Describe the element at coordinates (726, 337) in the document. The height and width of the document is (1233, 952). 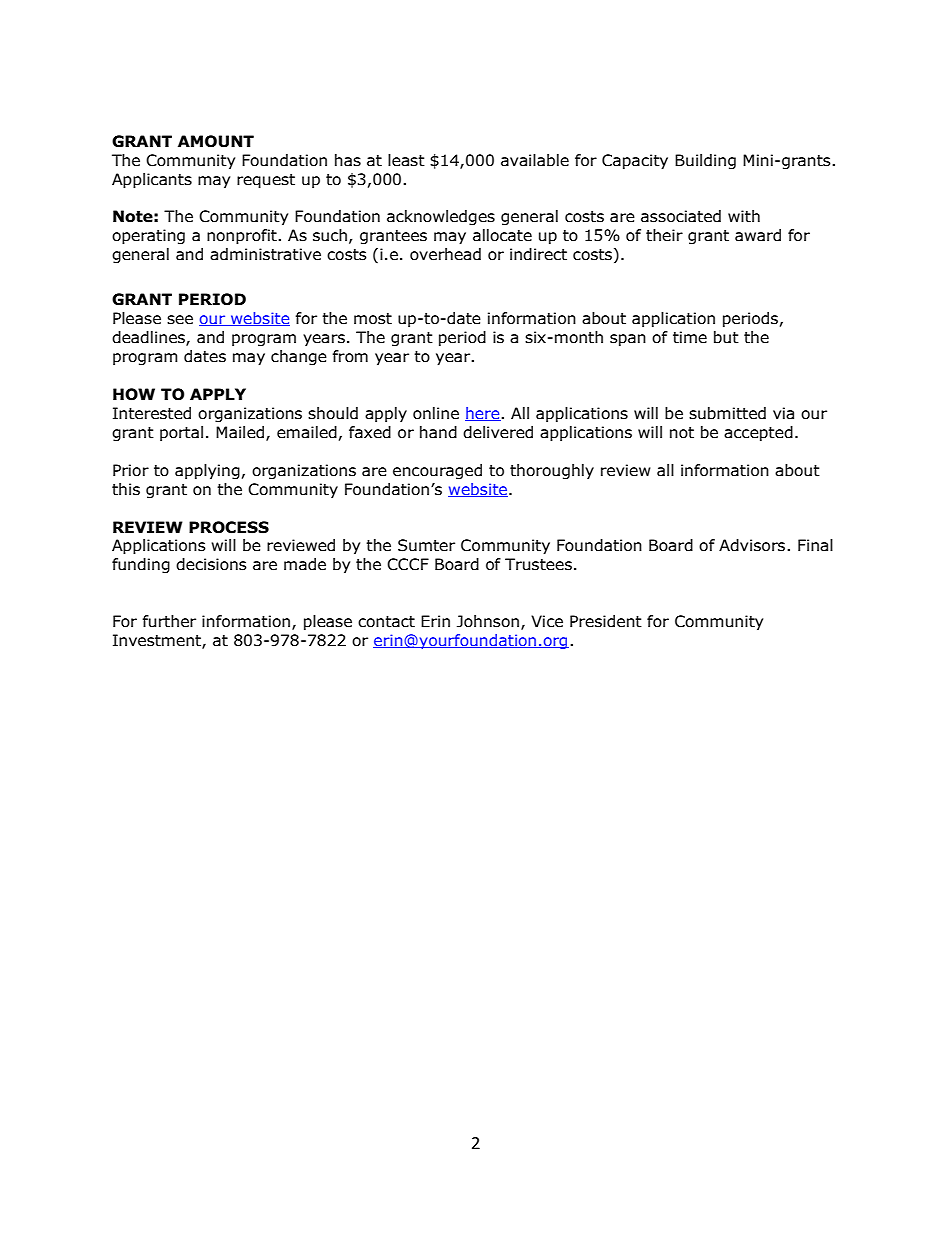
I see `but` at that location.
